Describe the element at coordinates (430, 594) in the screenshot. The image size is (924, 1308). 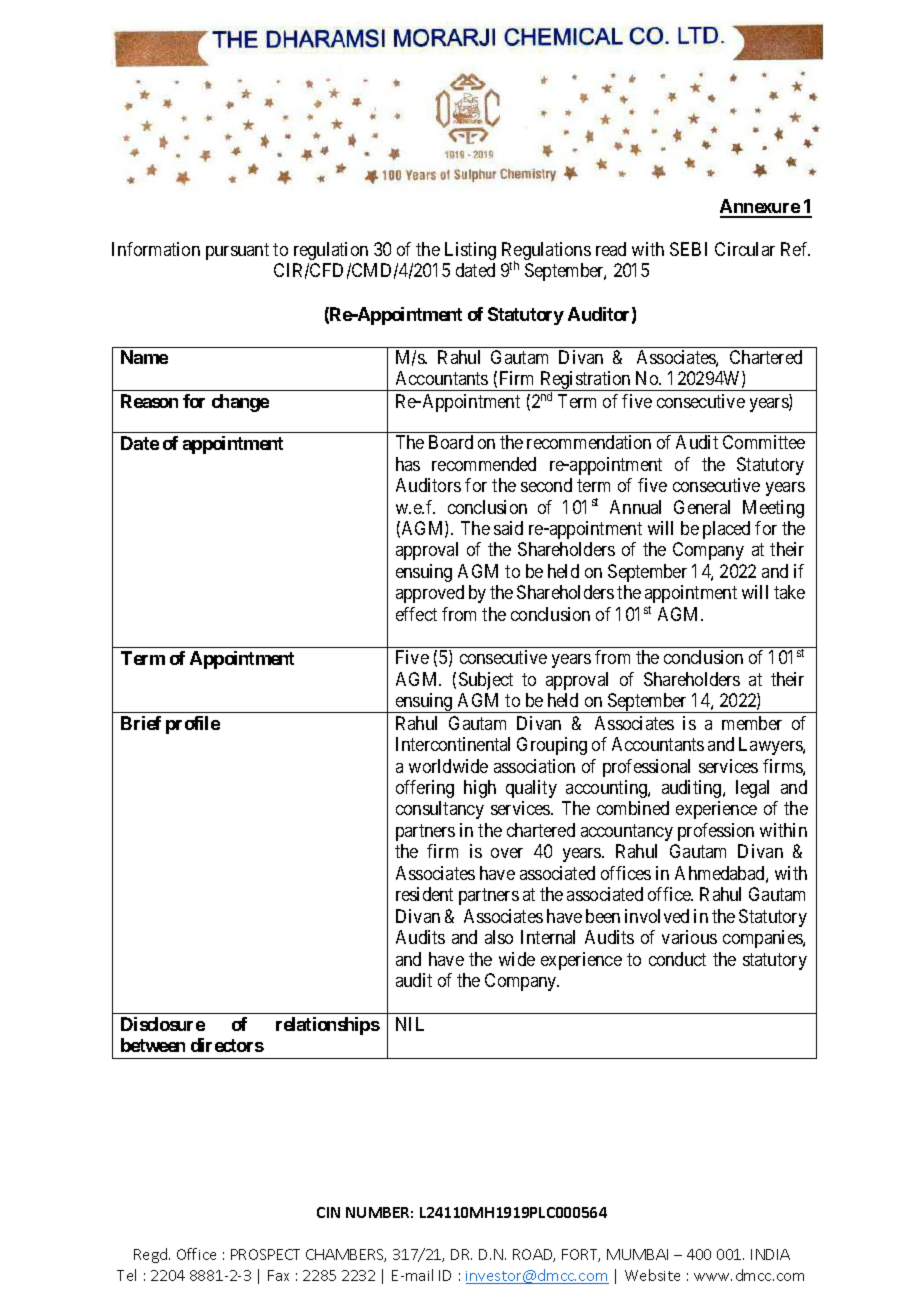
I see `approved` at that location.
